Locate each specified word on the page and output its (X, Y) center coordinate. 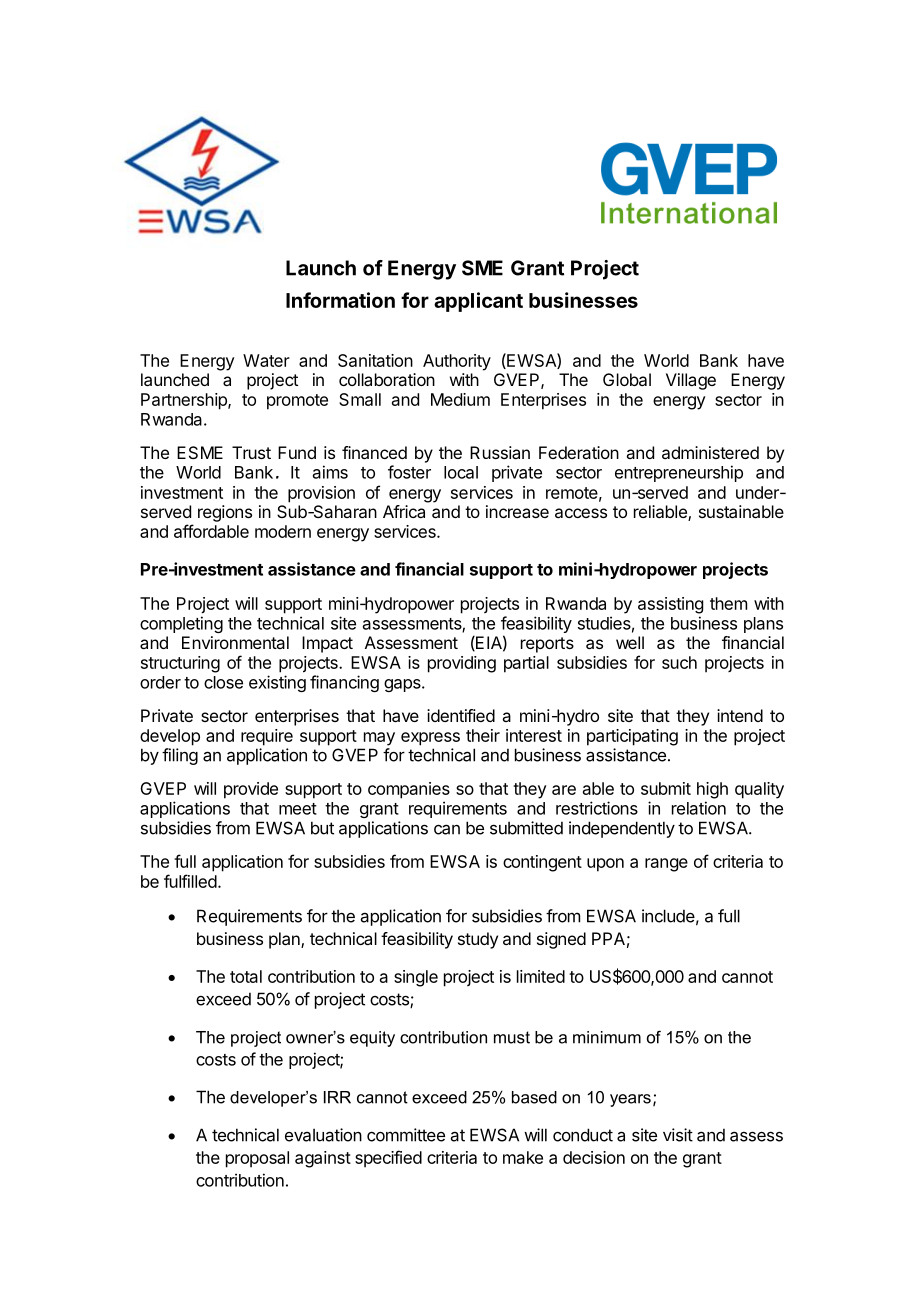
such (679, 662)
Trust (251, 452)
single (416, 978)
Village (691, 381)
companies (409, 790)
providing (462, 664)
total (246, 976)
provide (251, 790)
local (461, 472)
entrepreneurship (679, 473)
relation (699, 808)
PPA (608, 938)
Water (266, 360)
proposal (257, 1159)
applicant (478, 302)
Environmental (235, 642)
